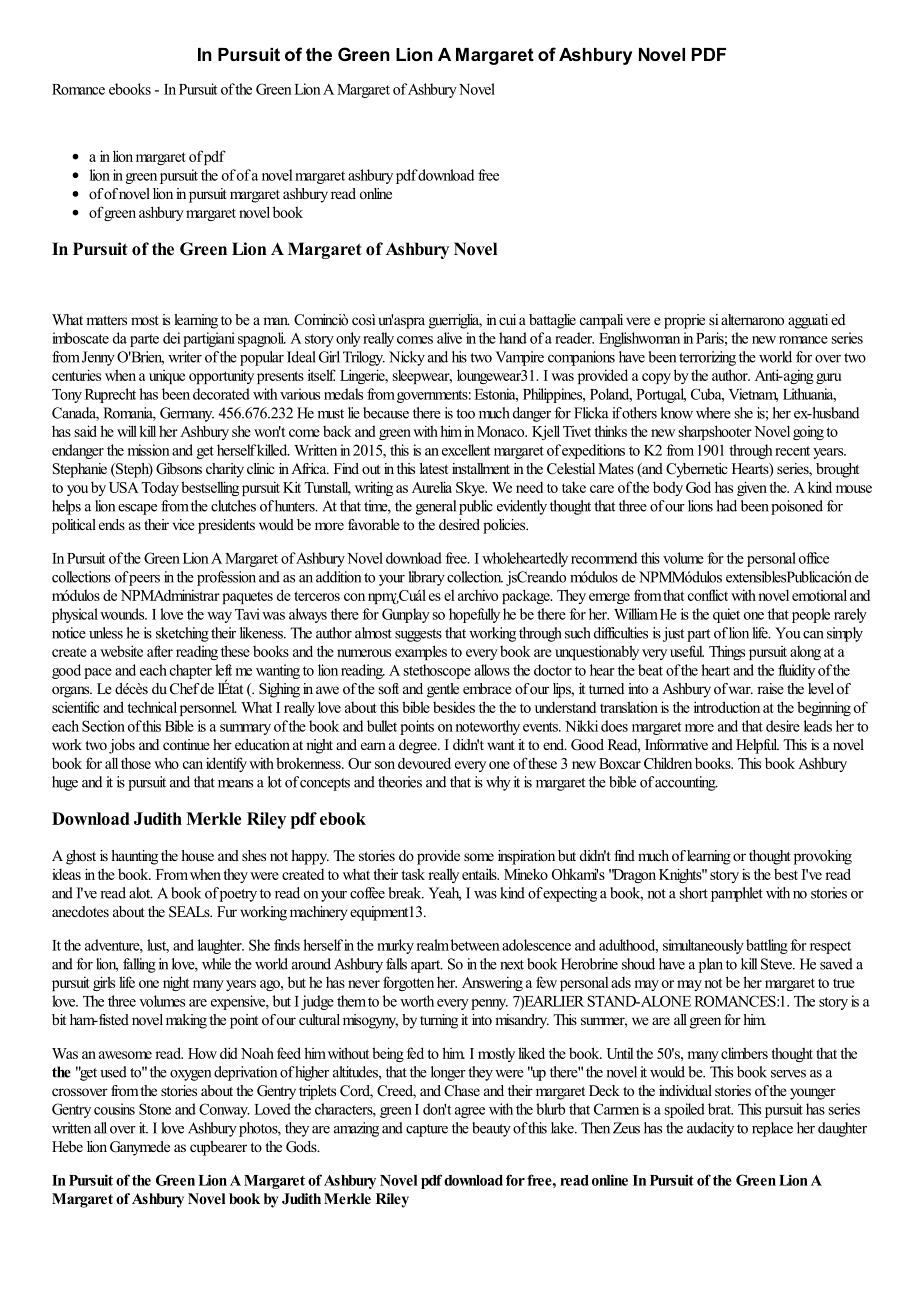 This document has width=924, height=1308. What do you see at coordinates (182, 634) in the document?
I see `sketching` at bounding box center [182, 634].
